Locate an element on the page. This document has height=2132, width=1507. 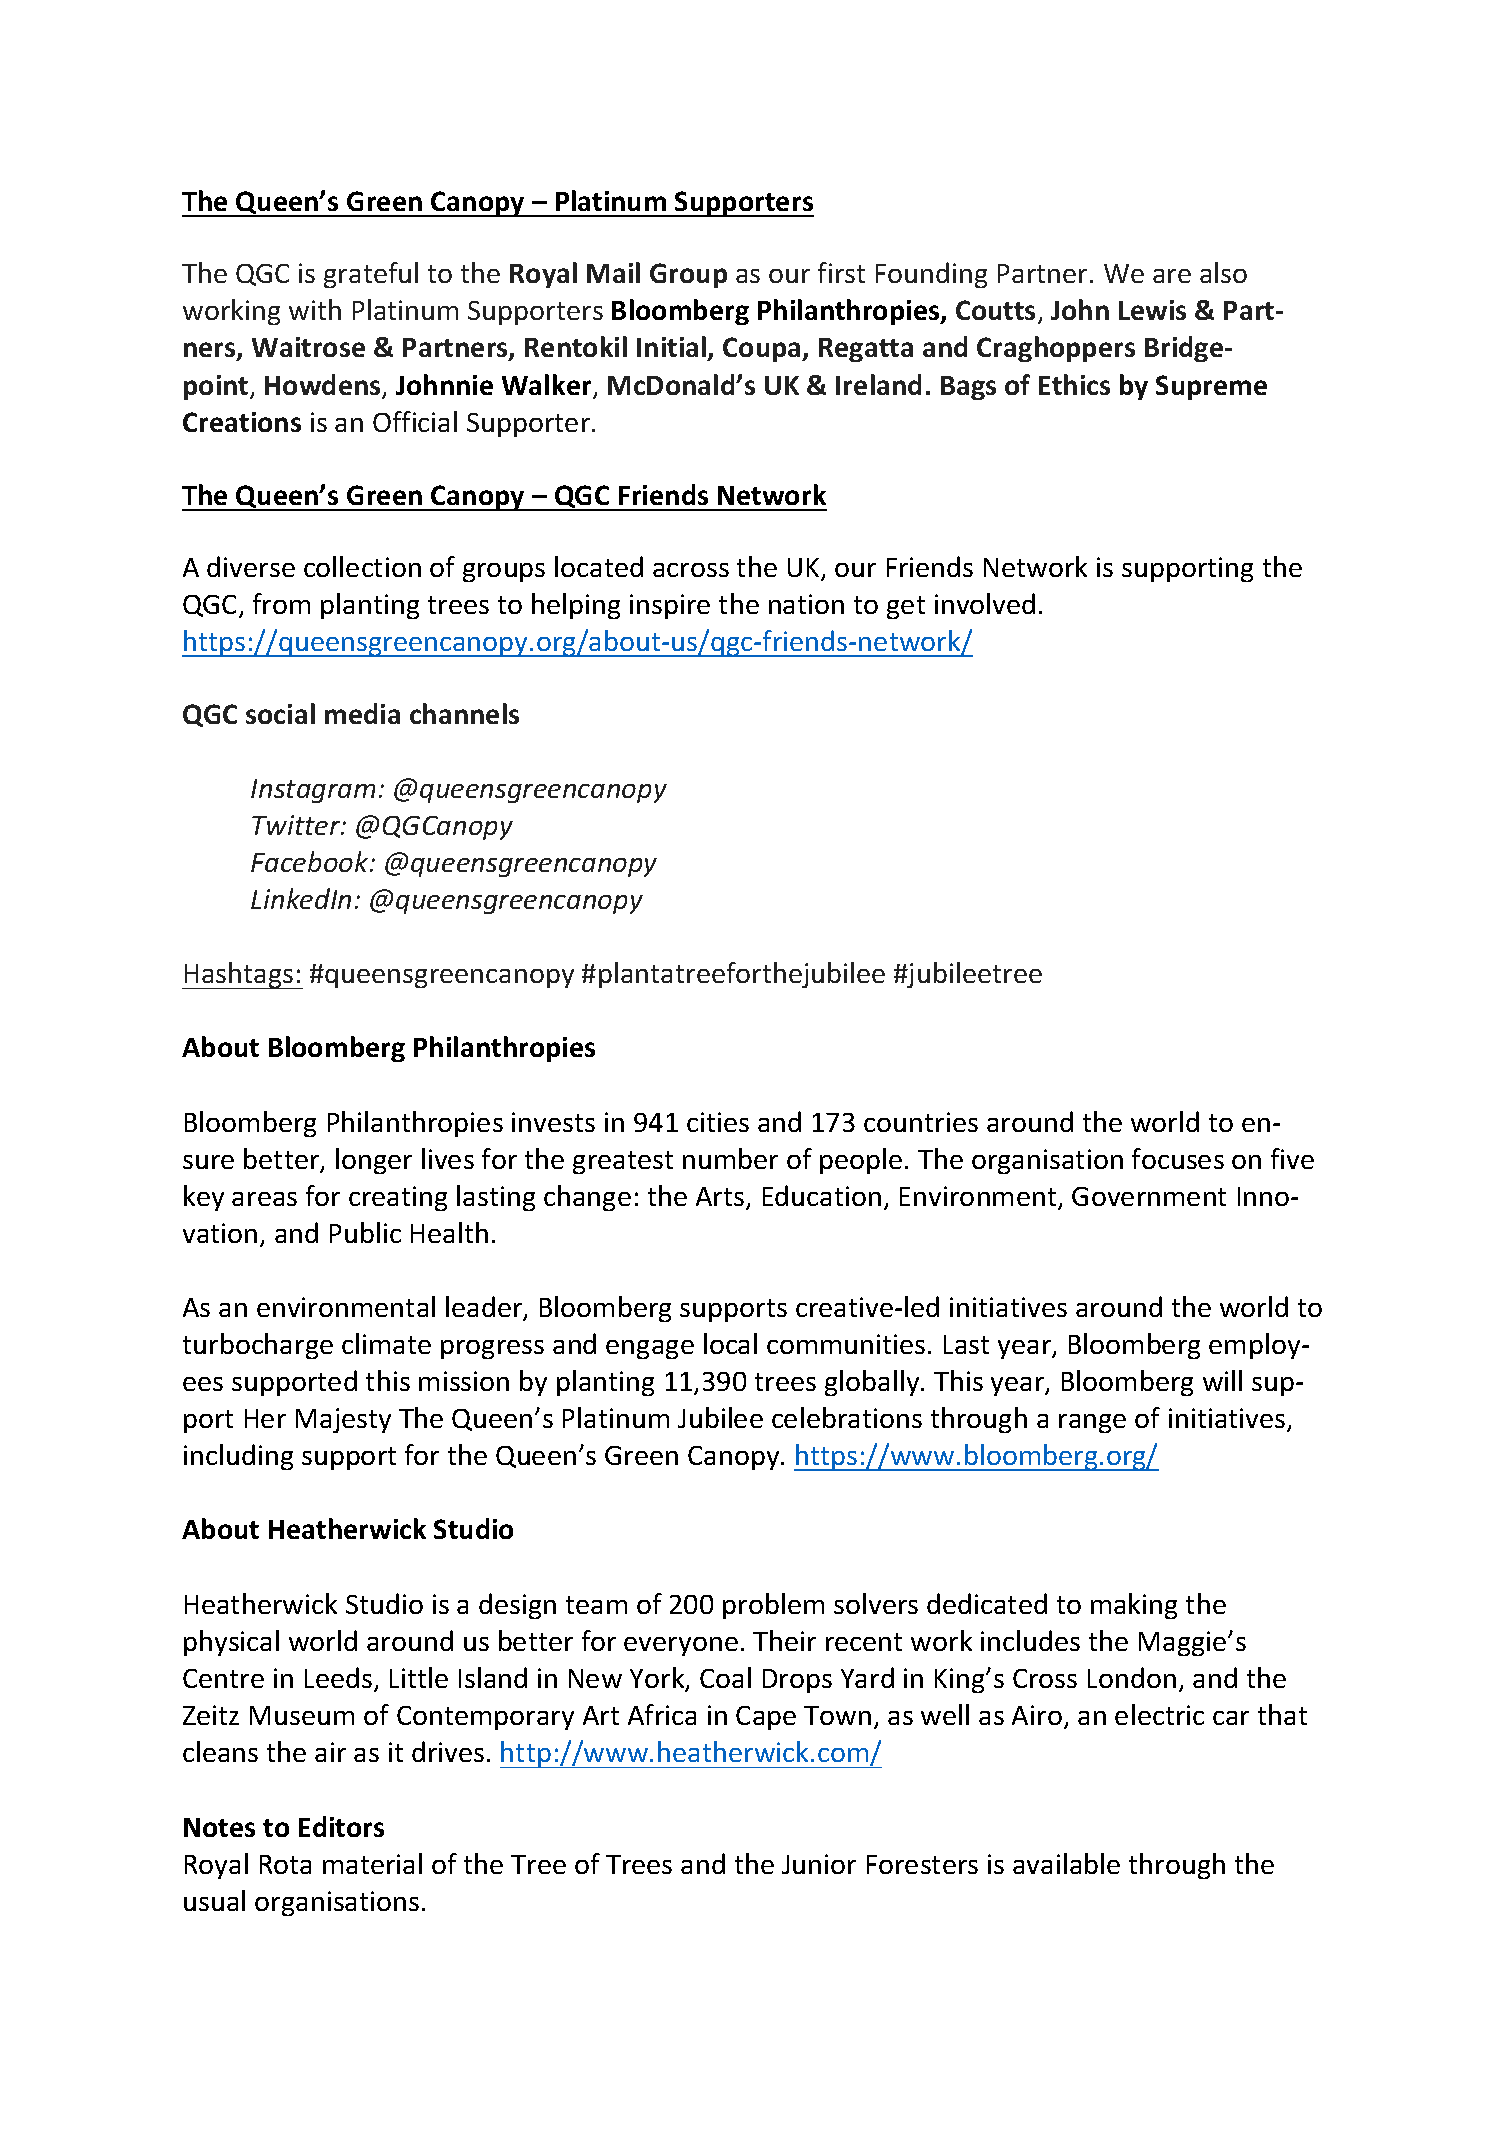
turbocharge is located at coordinates (258, 1346).
